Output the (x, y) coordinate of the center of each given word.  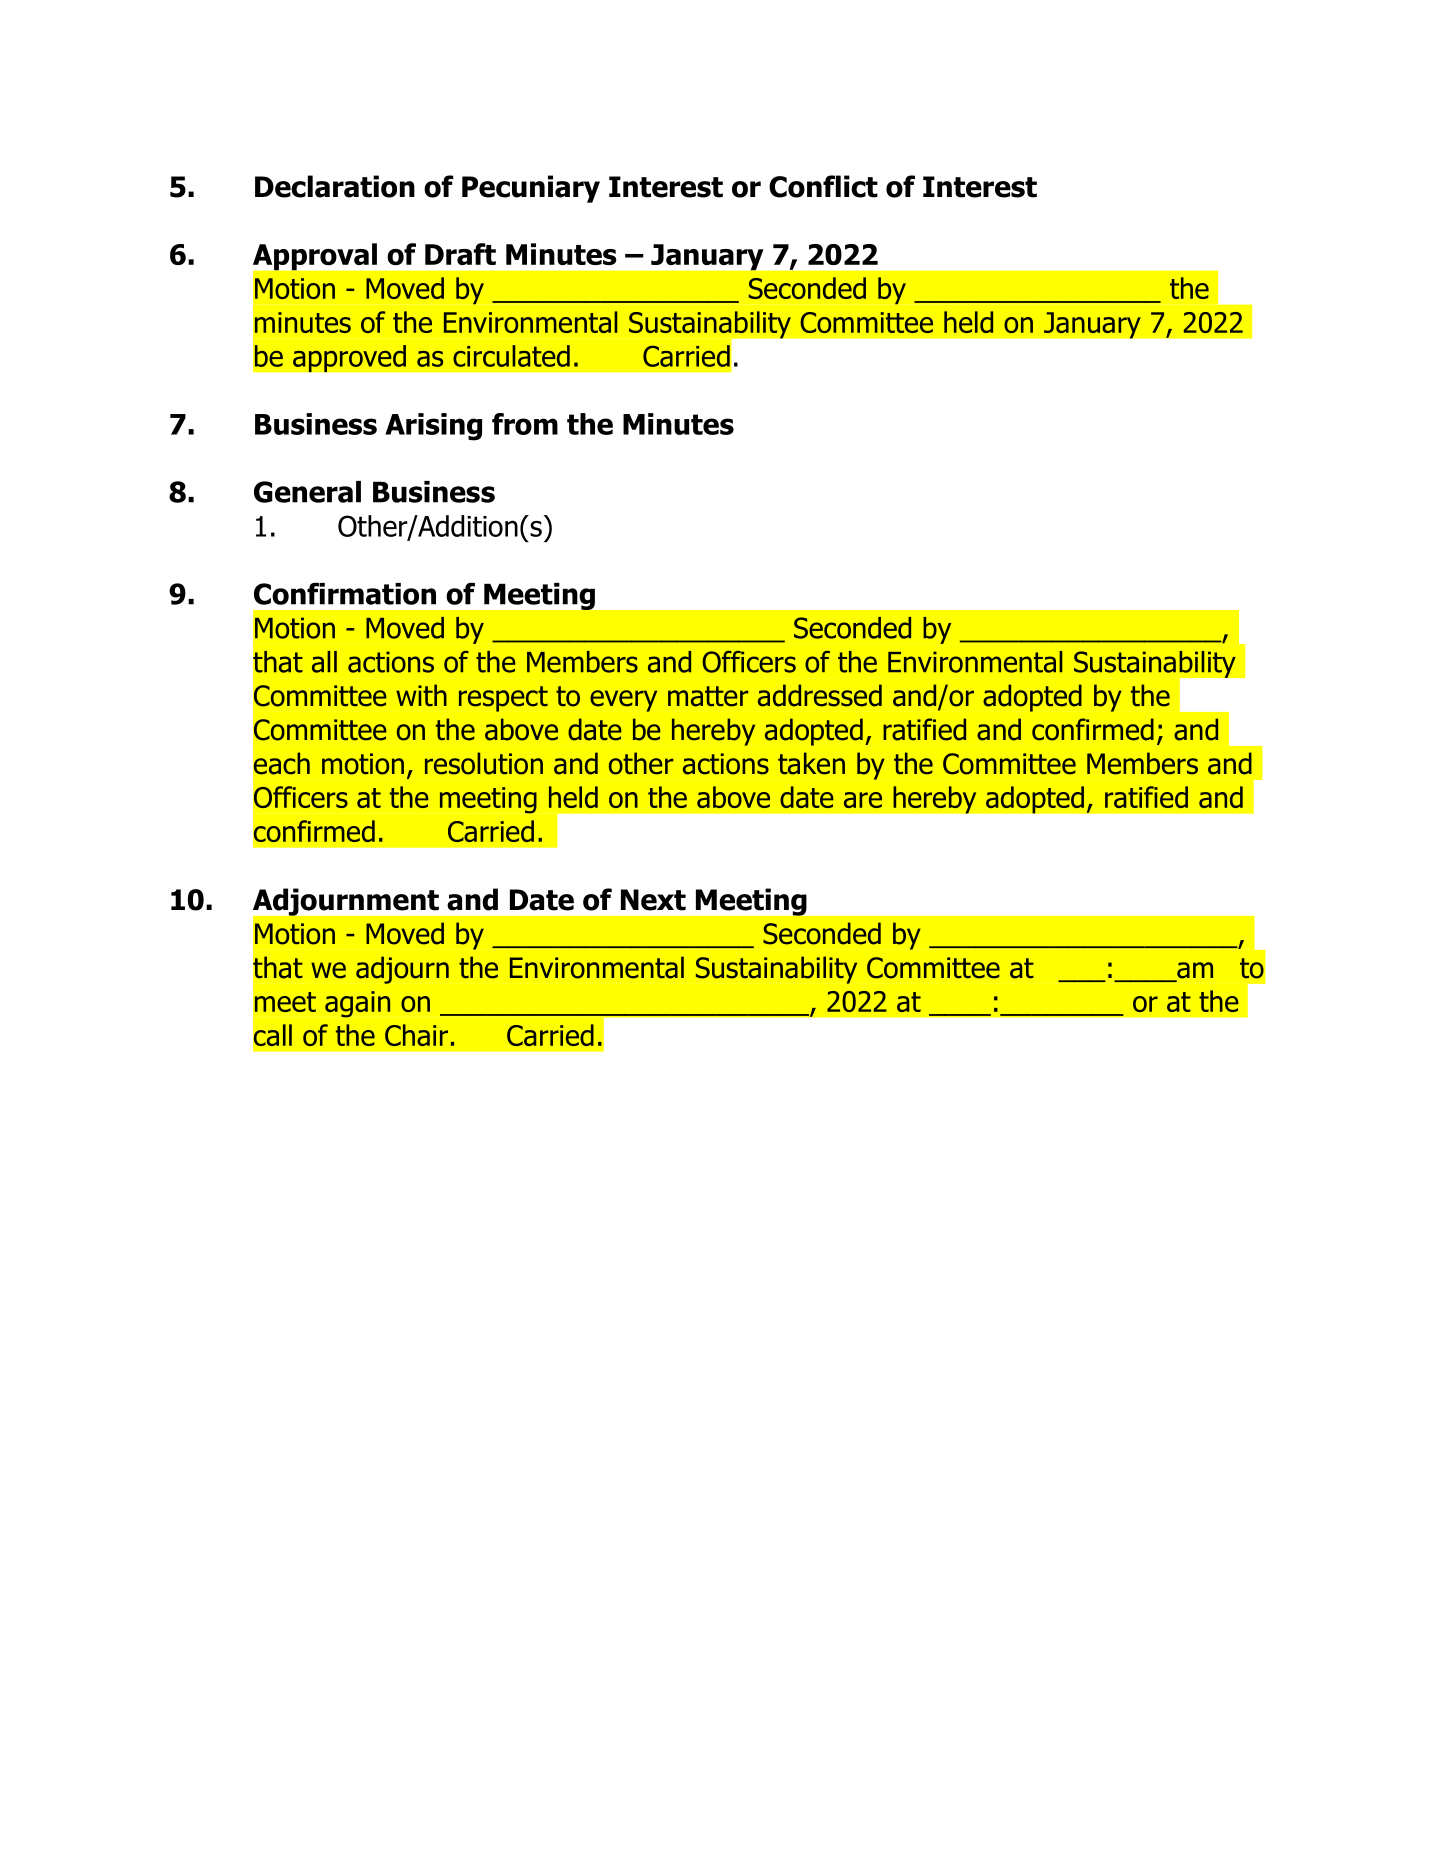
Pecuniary (531, 189)
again (357, 1004)
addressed (820, 695)
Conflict (823, 186)
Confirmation (345, 593)
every (623, 701)
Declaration (335, 186)
